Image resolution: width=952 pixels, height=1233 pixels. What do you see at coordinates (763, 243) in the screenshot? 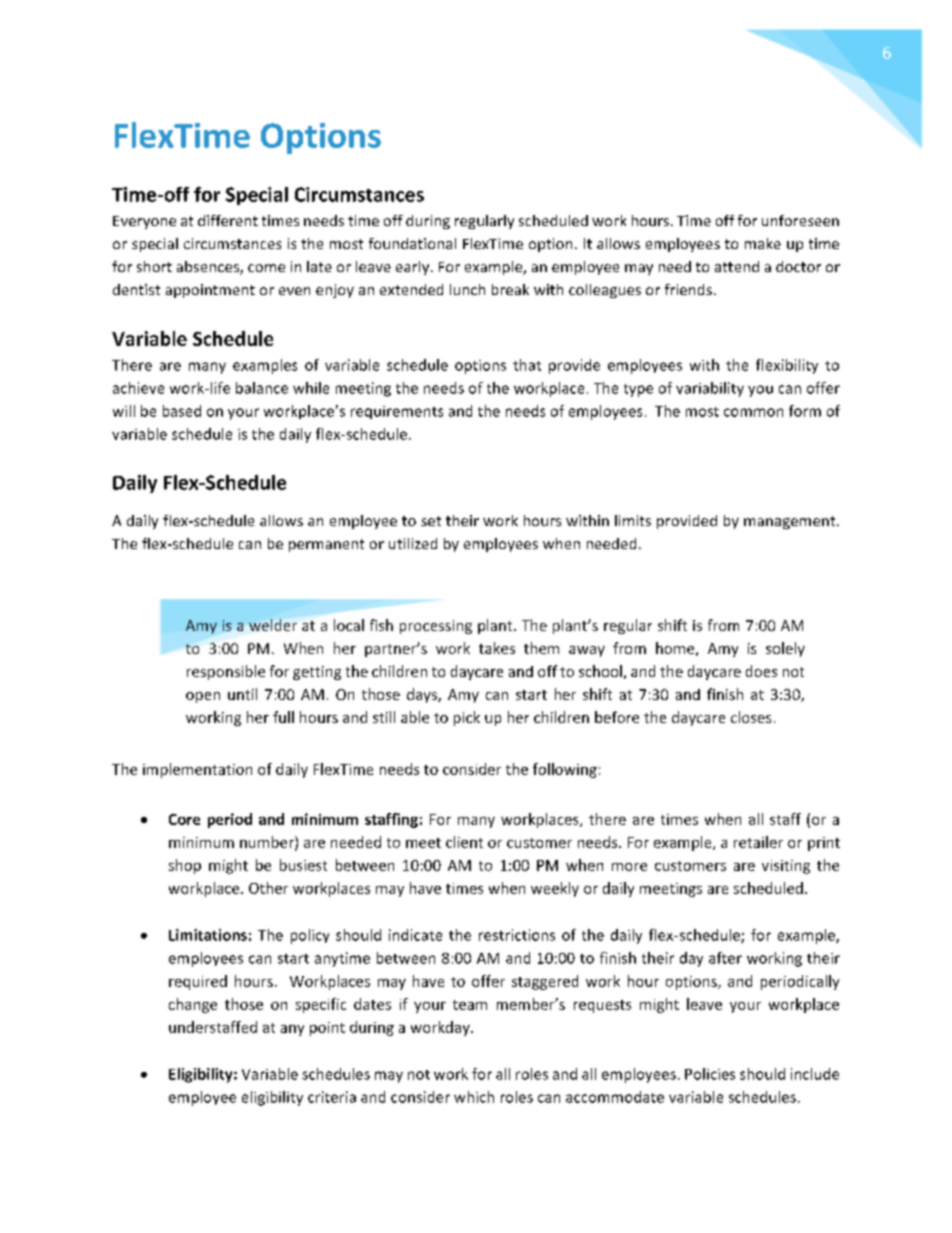
I see `make` at bounding box center [763, 243].
